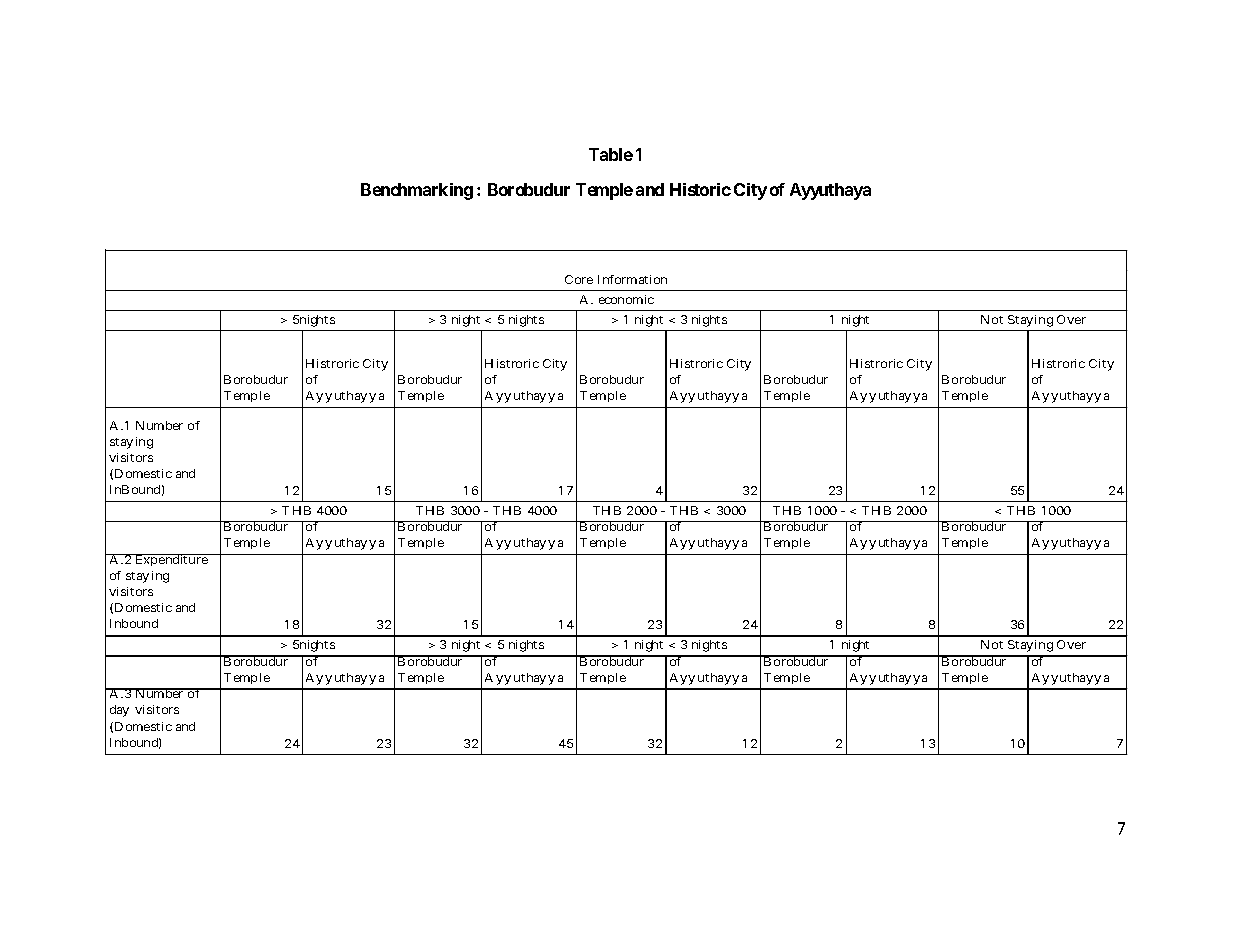  Describe the element at coordinates (626, 299) in the document. I see `economic` at that location.
